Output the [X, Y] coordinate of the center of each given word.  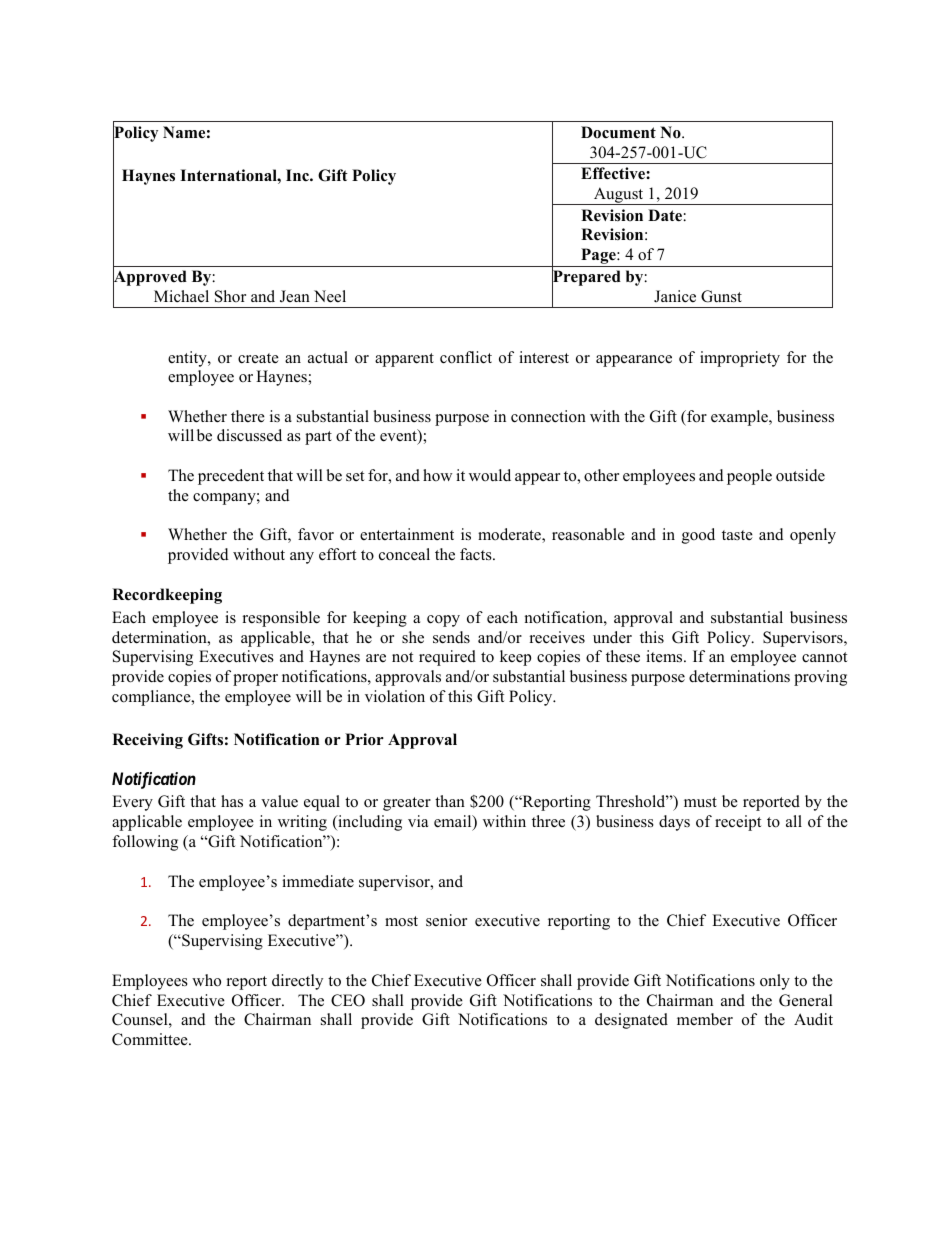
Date [666, 215]
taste [737, 535]
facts [477, 554]
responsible [281, 619]
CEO [348, 1000]
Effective [614, 173]
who [206, 980]
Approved [150, 279]
